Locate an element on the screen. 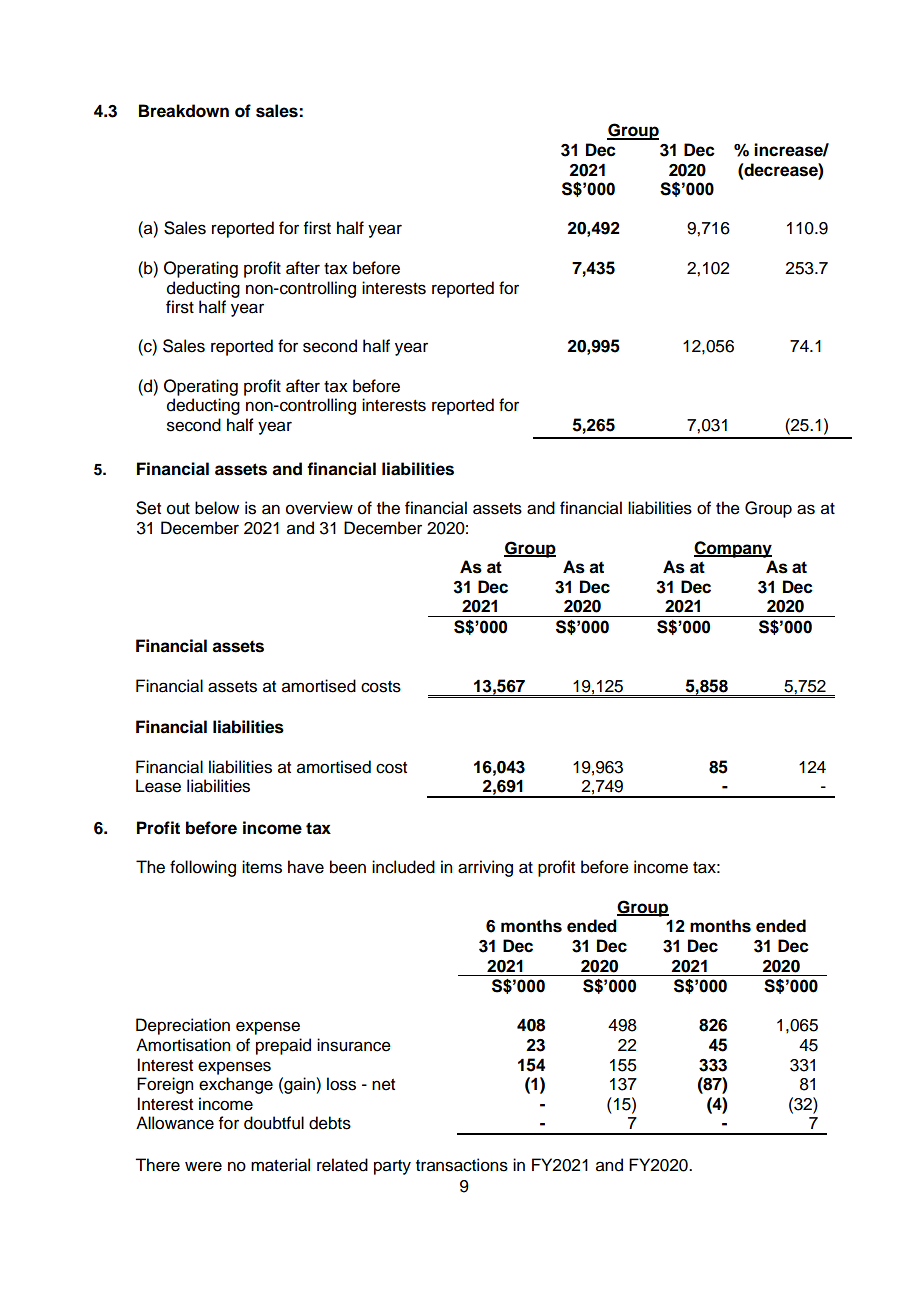 The width and height of the screenshot is (924, 1307). were is located at coordinates (203, 1166).
